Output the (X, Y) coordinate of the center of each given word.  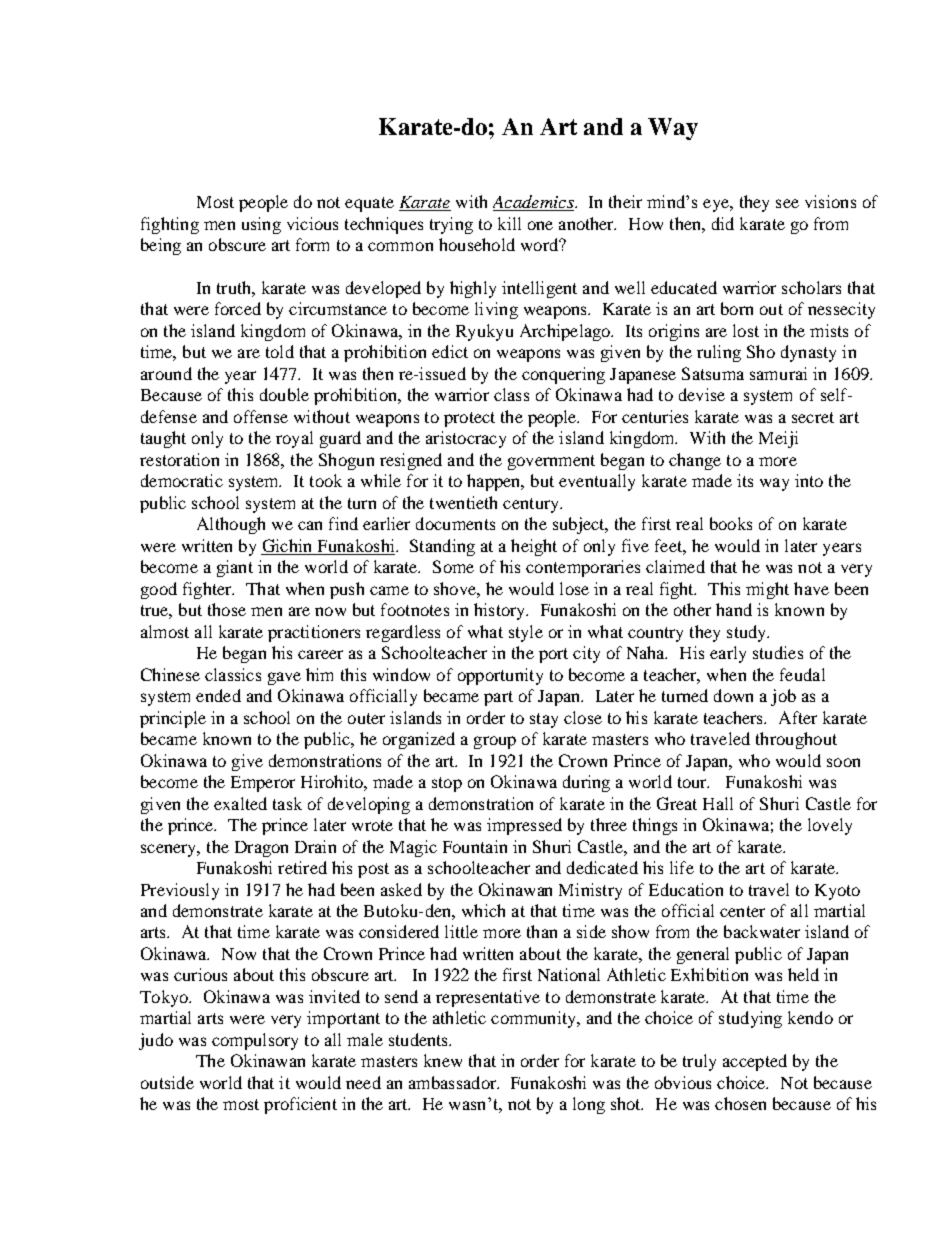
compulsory (255, 1041)
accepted (755, 1062)
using (261, 225)
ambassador (454, 1082)
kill (509, 223)
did (723, 223)
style (526, 633)
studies (778, 652)
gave (284, 678)
